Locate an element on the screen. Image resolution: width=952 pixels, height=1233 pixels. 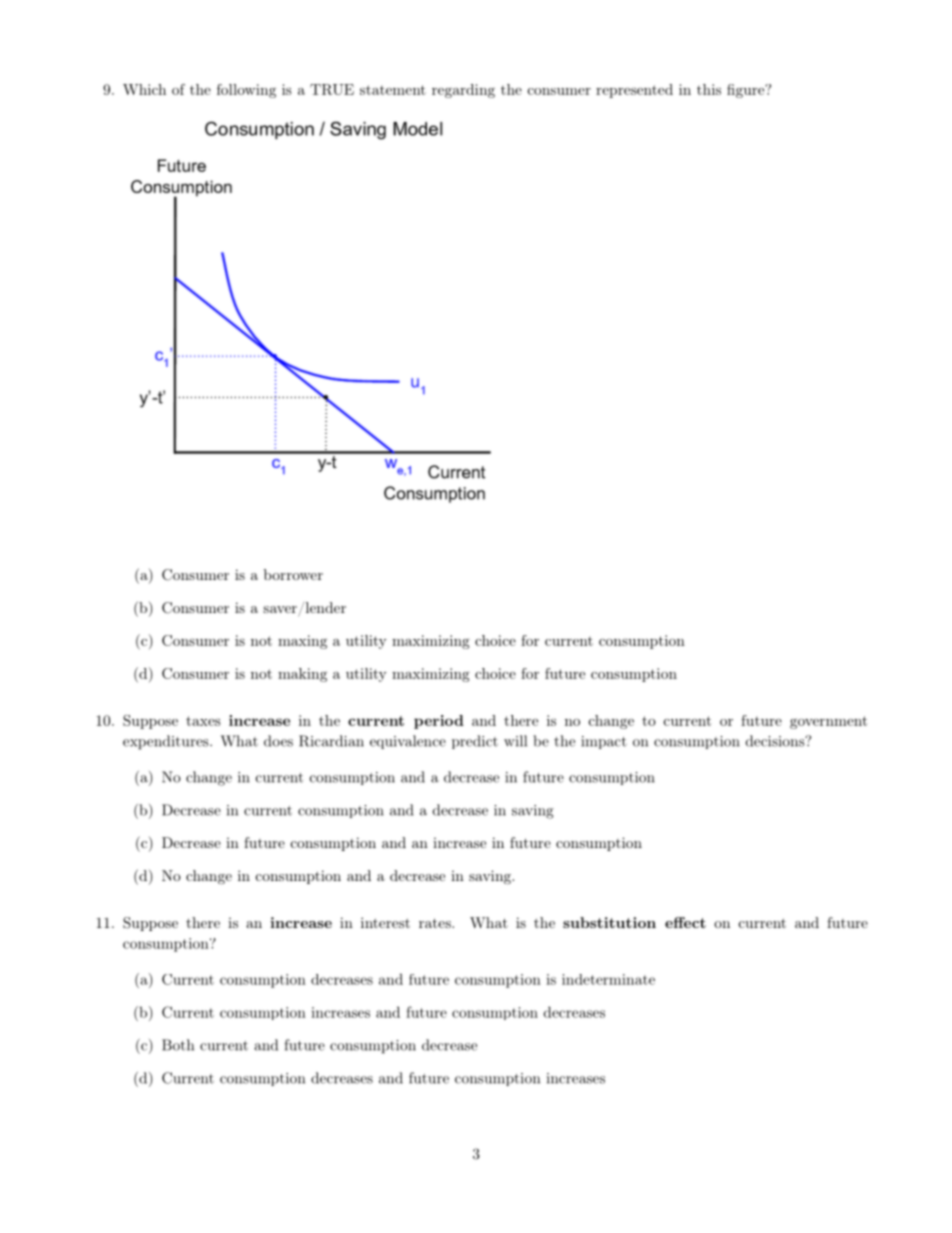
figure is located at coordinates (746, 91).
